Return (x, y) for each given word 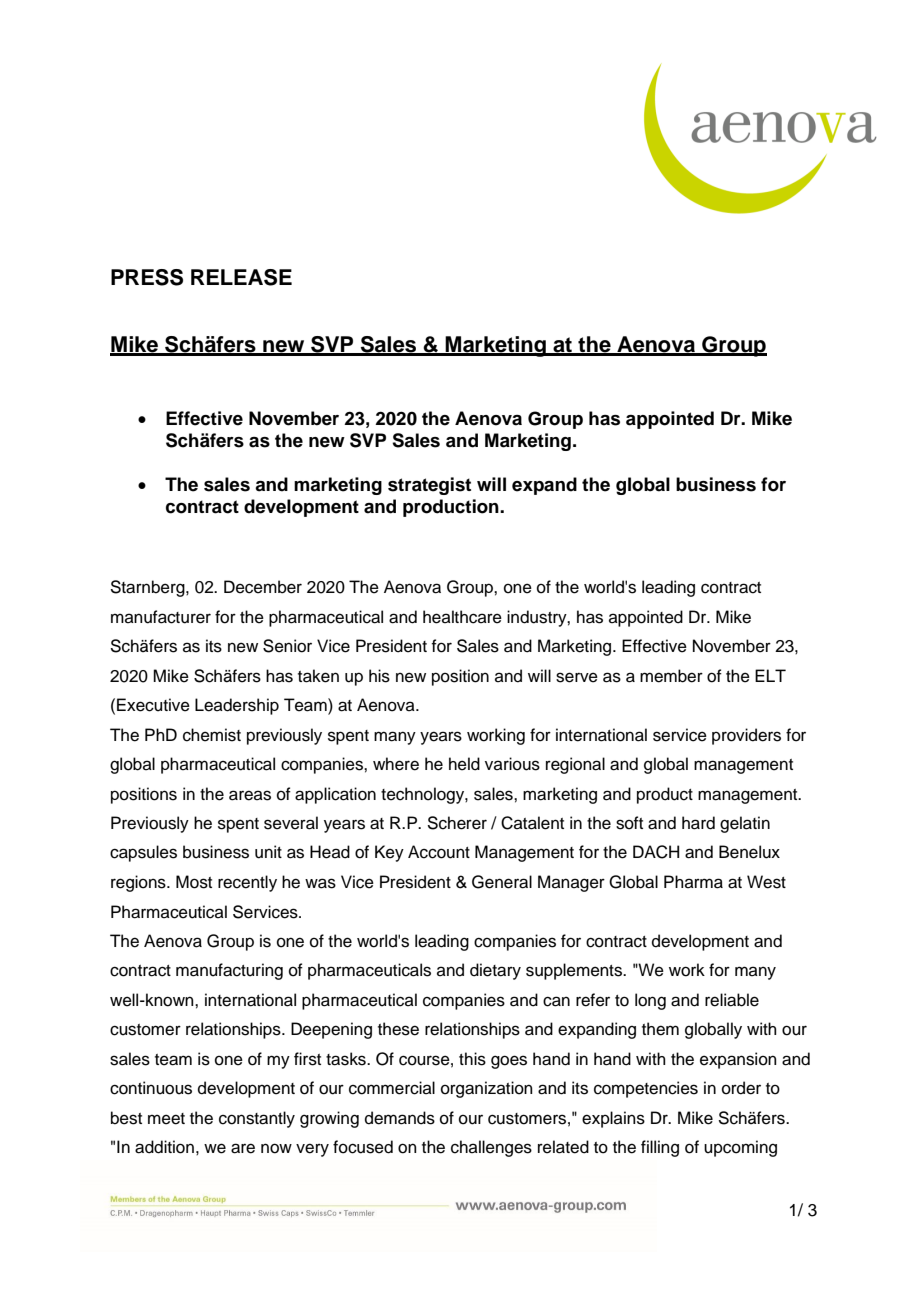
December (263, 587)
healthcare (462, 617)
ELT (770, 675)
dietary (495, 971)
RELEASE (241, 277)
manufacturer (161, 617)
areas (250, 795)
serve (577, 677)
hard (698, 823)
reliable (732, 1000)
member (671, 676)
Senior (287, 646)
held (464, 764)
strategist (429, 486)
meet (166, 1119)
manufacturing (229, 971)
